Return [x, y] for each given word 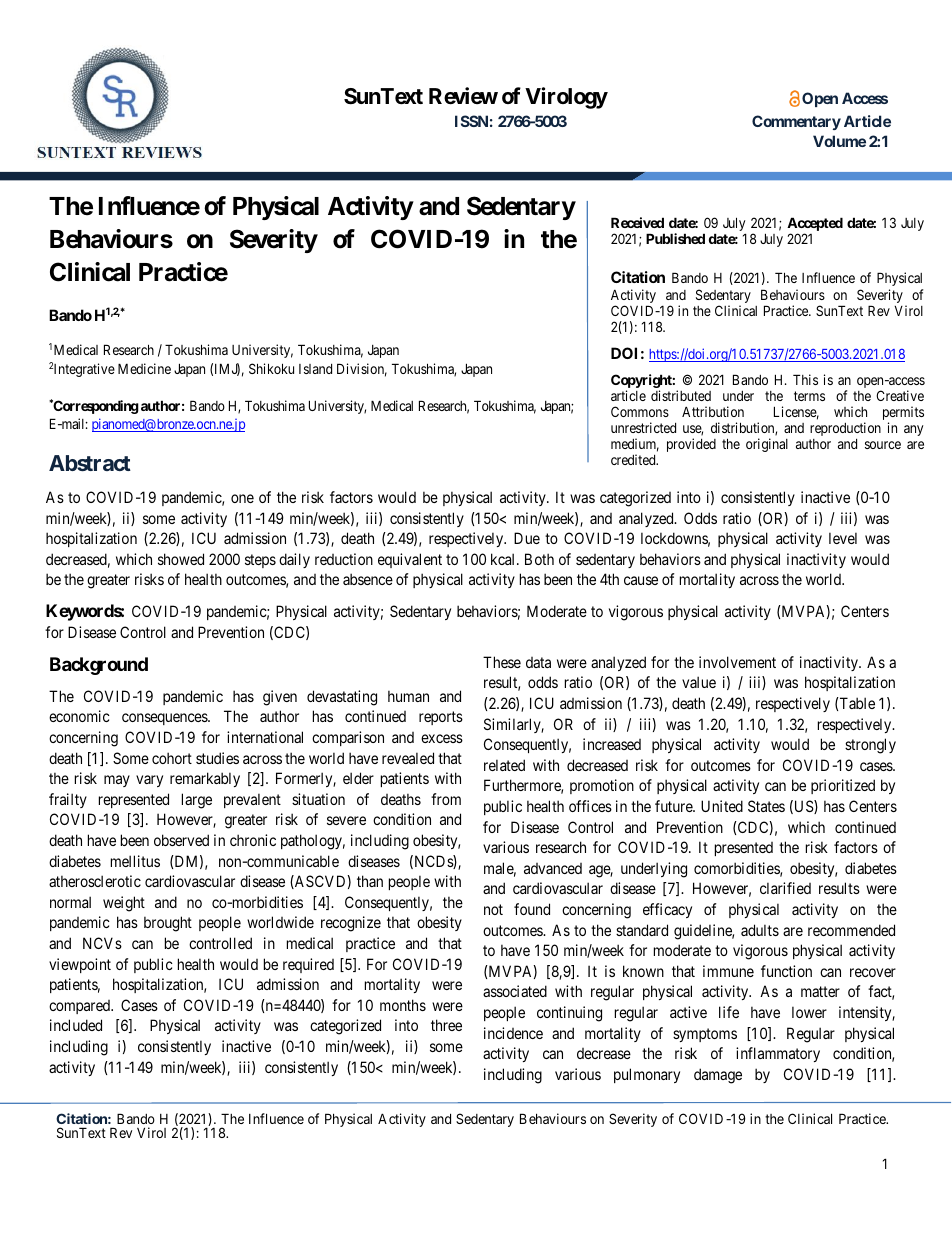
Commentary [796, 122]
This [805, 379]
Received [637, 222]
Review [463, 96]
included [76, 1025]
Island [315, 369]
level [843, 538]
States [766, 806]
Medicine [144, 368]
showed [181, 559]
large [197, 801]
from [446, 799]
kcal [504, 559]
